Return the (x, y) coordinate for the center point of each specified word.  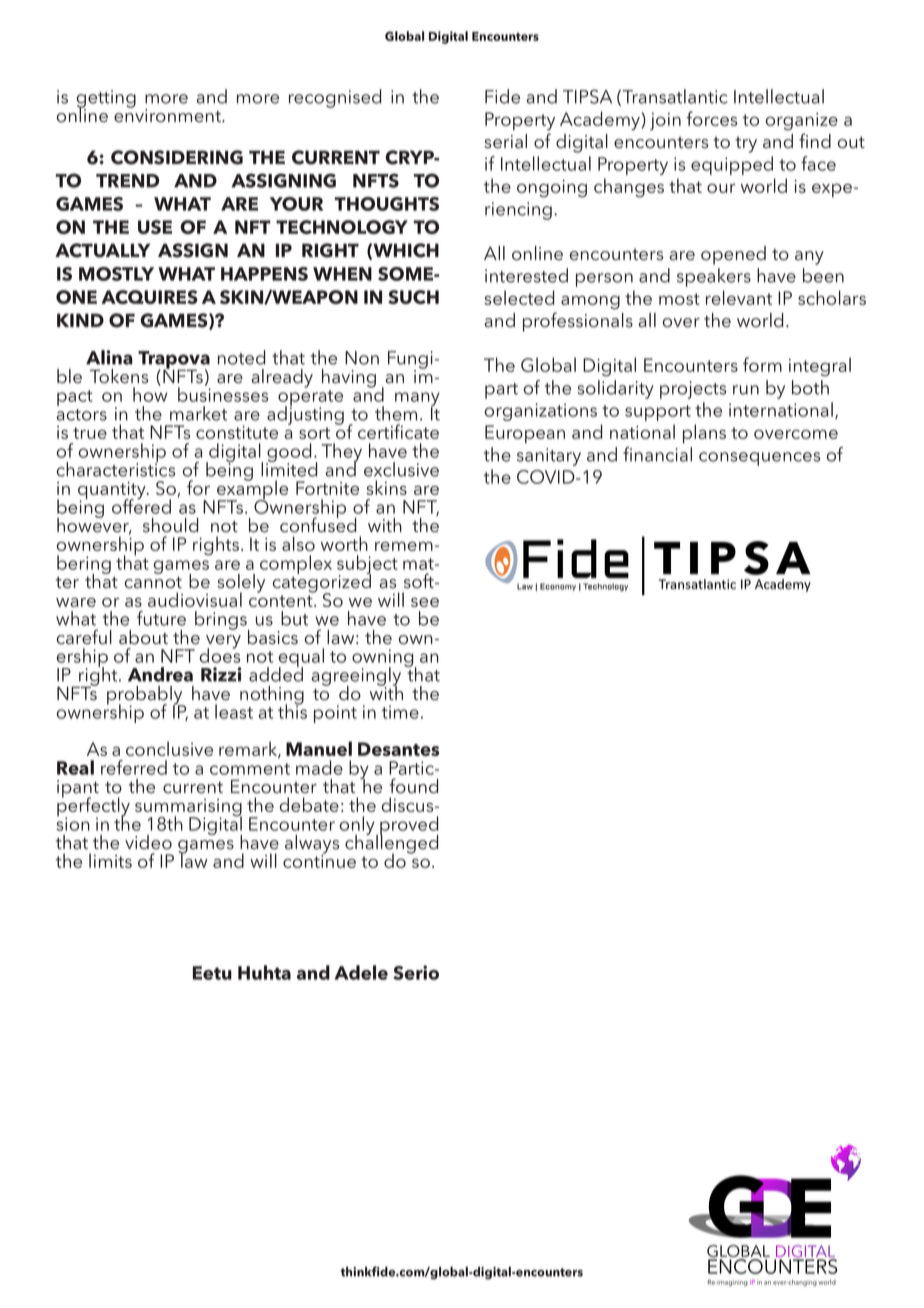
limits (110, 860)
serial (505, 141)
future (161, 618)
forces (711, 118)
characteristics (116, 468)
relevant (739, 297)
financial (657, 454)
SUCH (413, 297)
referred (134, 767)
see (425, 602)
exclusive (401, 469)
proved (409, 826)
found (413, 786)
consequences (759, 459)
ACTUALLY (102, 250)
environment (168, 115)
